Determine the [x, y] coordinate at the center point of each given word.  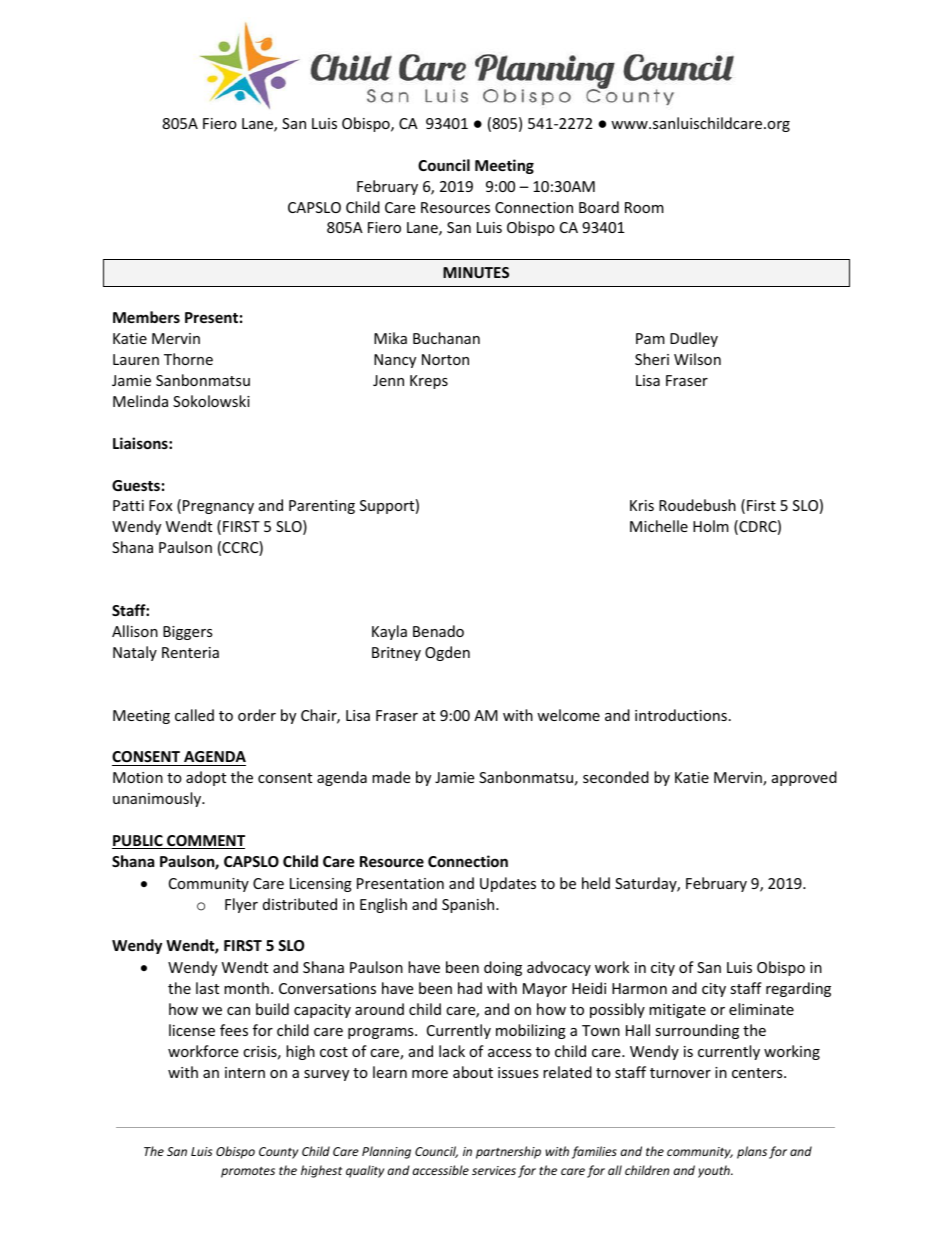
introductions [681, 715]
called [194, 715]
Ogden [447, 653]
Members [146, 317]
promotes [248, 1172]
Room [644, 207]
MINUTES [476, 272]
